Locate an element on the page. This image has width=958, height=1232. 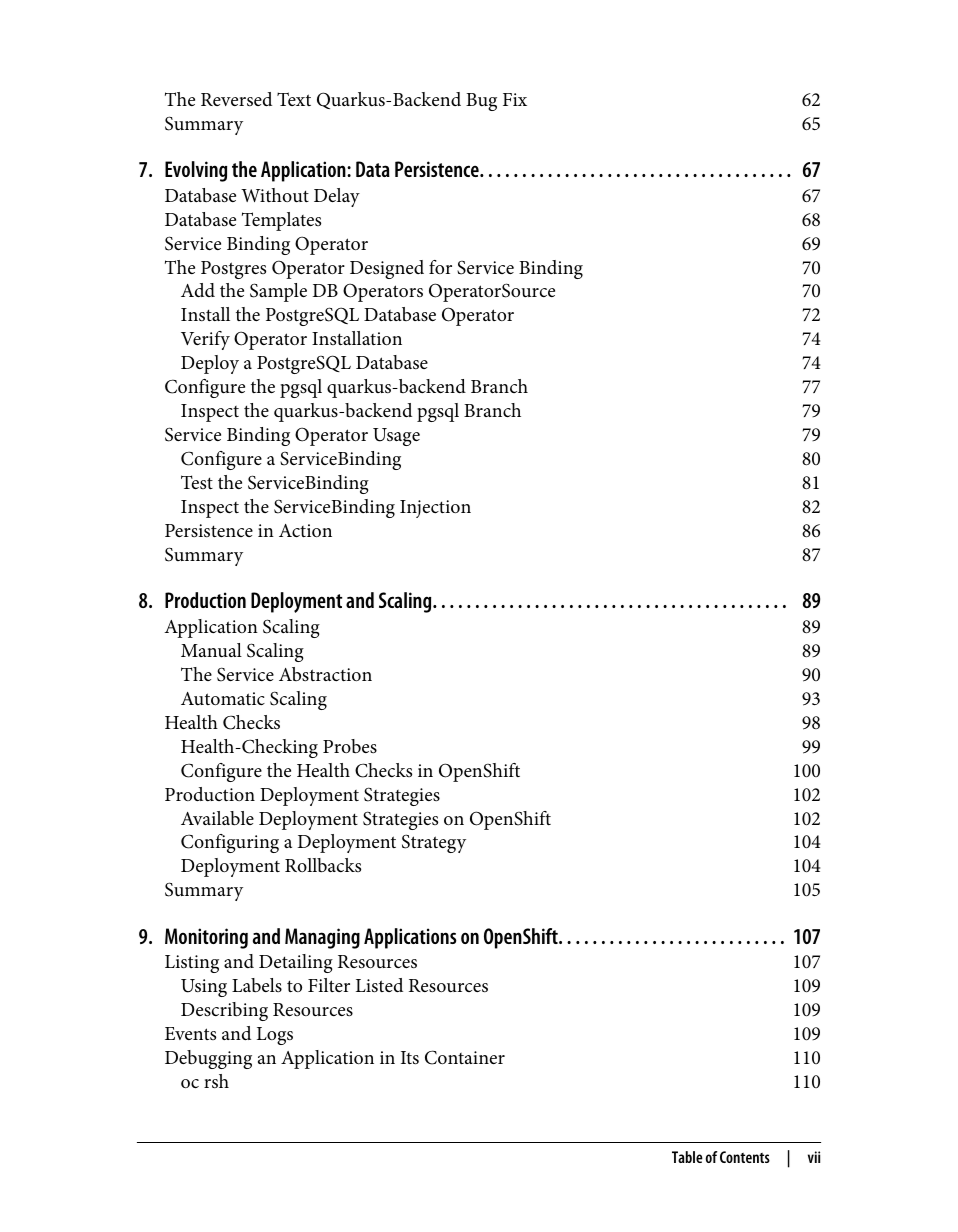
for is located at coordinates (440, 267).
